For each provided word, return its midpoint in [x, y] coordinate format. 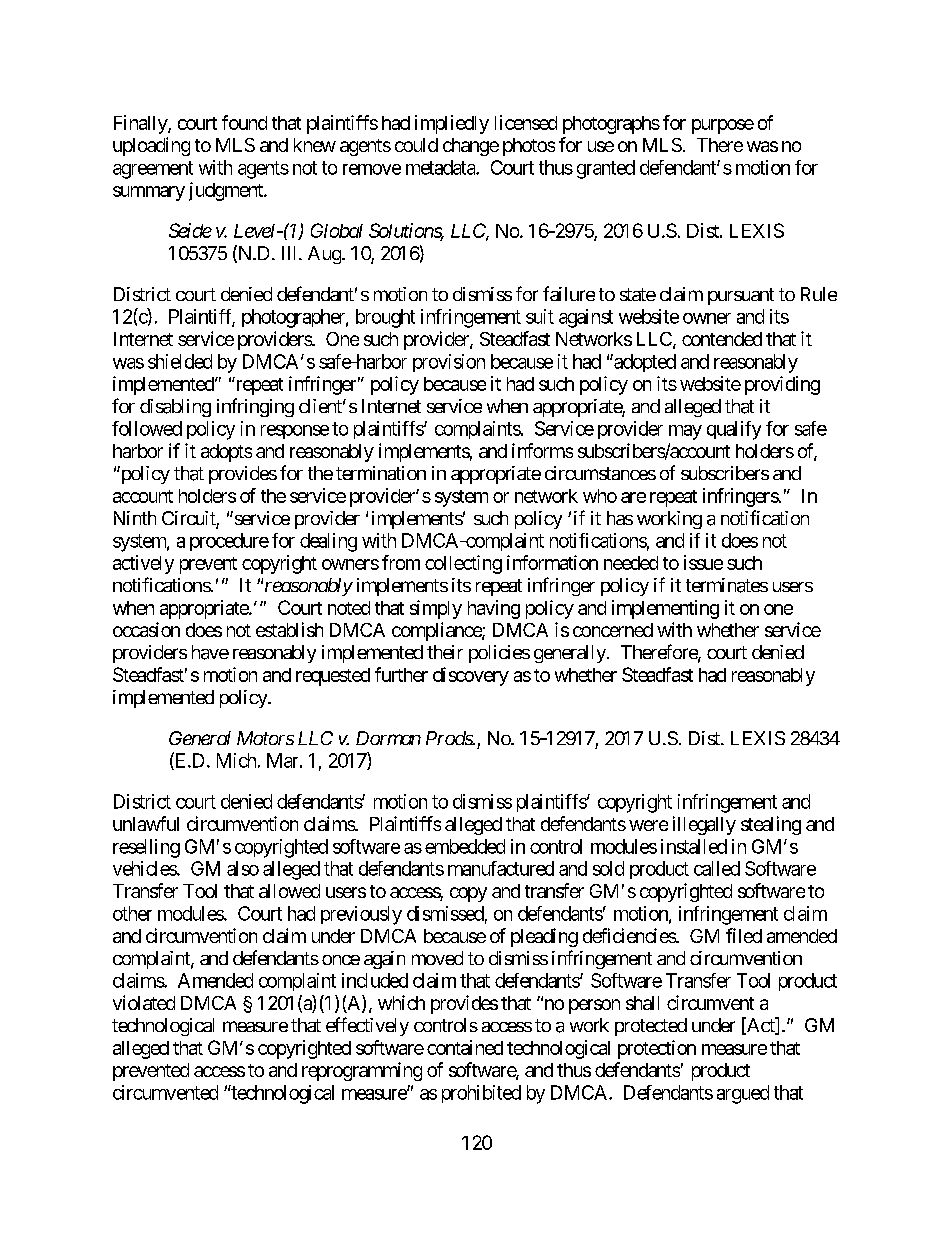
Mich [236, 760]
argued [743, 1094]
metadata [441, 167]
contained [465, 1047]
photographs [611, 125]
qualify [734, 430]
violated [144, 1002]
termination [381, 473]
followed [147, 428]
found [244, 122]
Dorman [388, 738]
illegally [704, 825]
